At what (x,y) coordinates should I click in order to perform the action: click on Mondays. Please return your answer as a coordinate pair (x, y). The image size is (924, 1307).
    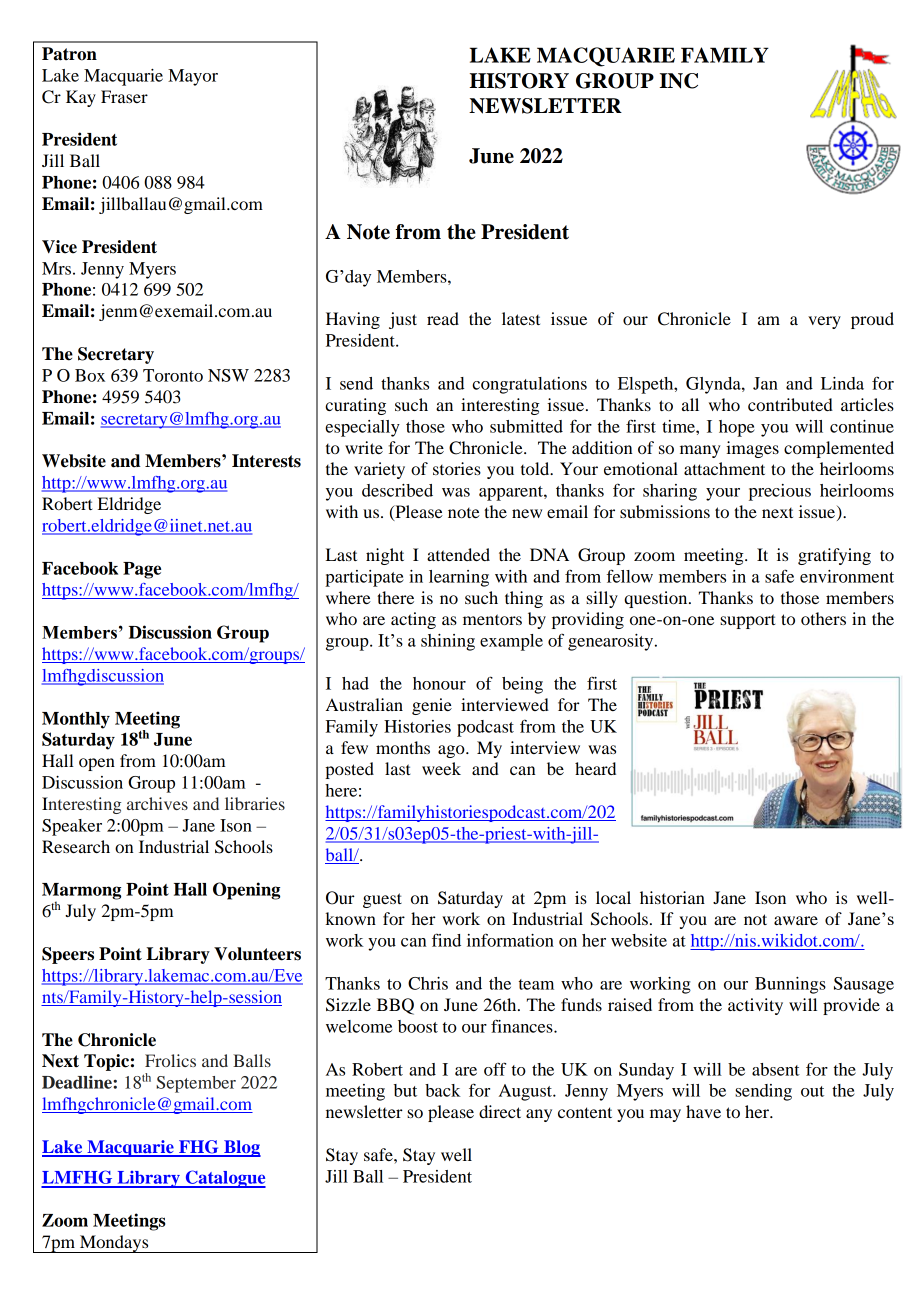
    Looking at the image, I should click on (114, 1244).
